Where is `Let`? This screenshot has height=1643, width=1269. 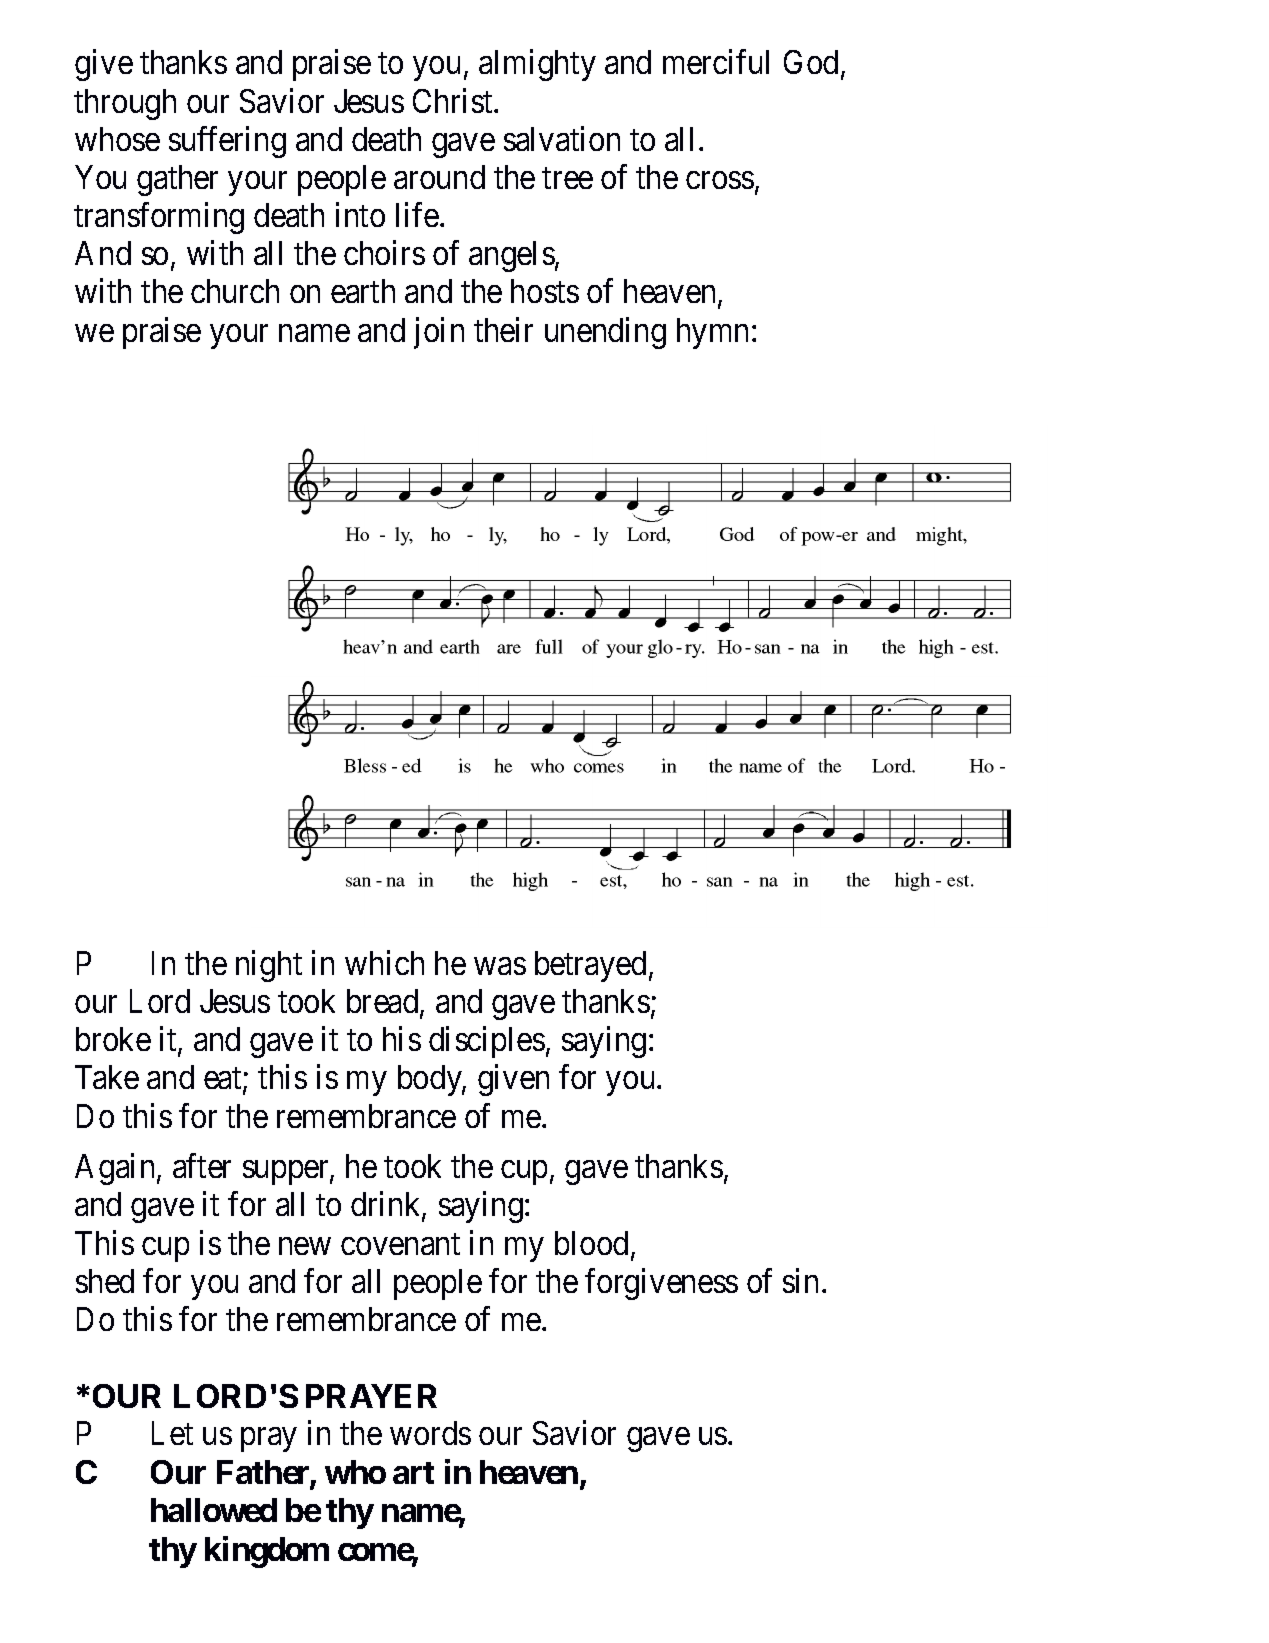
Let is located at coordinates (172, 1433).
